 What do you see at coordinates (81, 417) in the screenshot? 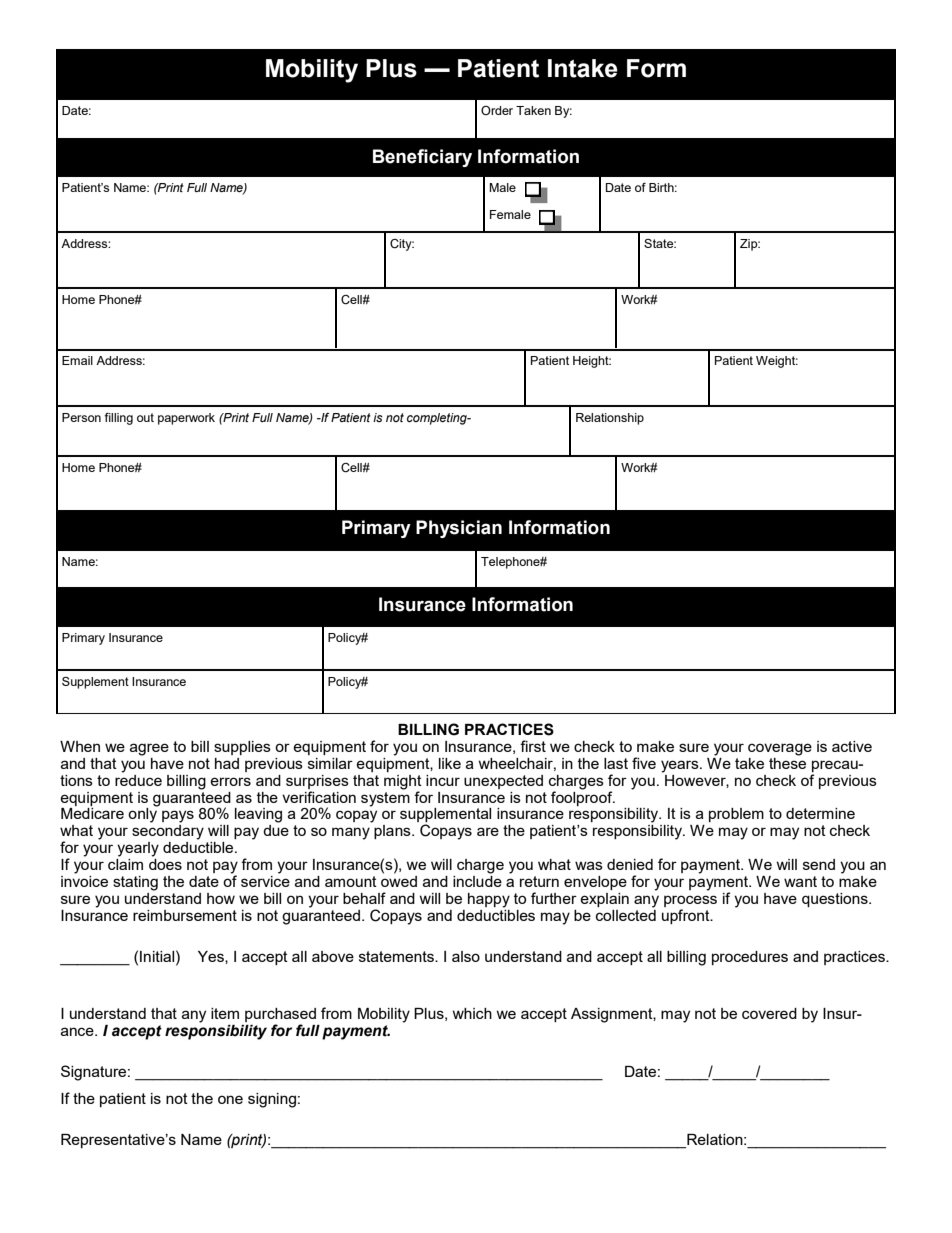
I see `Person` at bounding box center [81, 417].
